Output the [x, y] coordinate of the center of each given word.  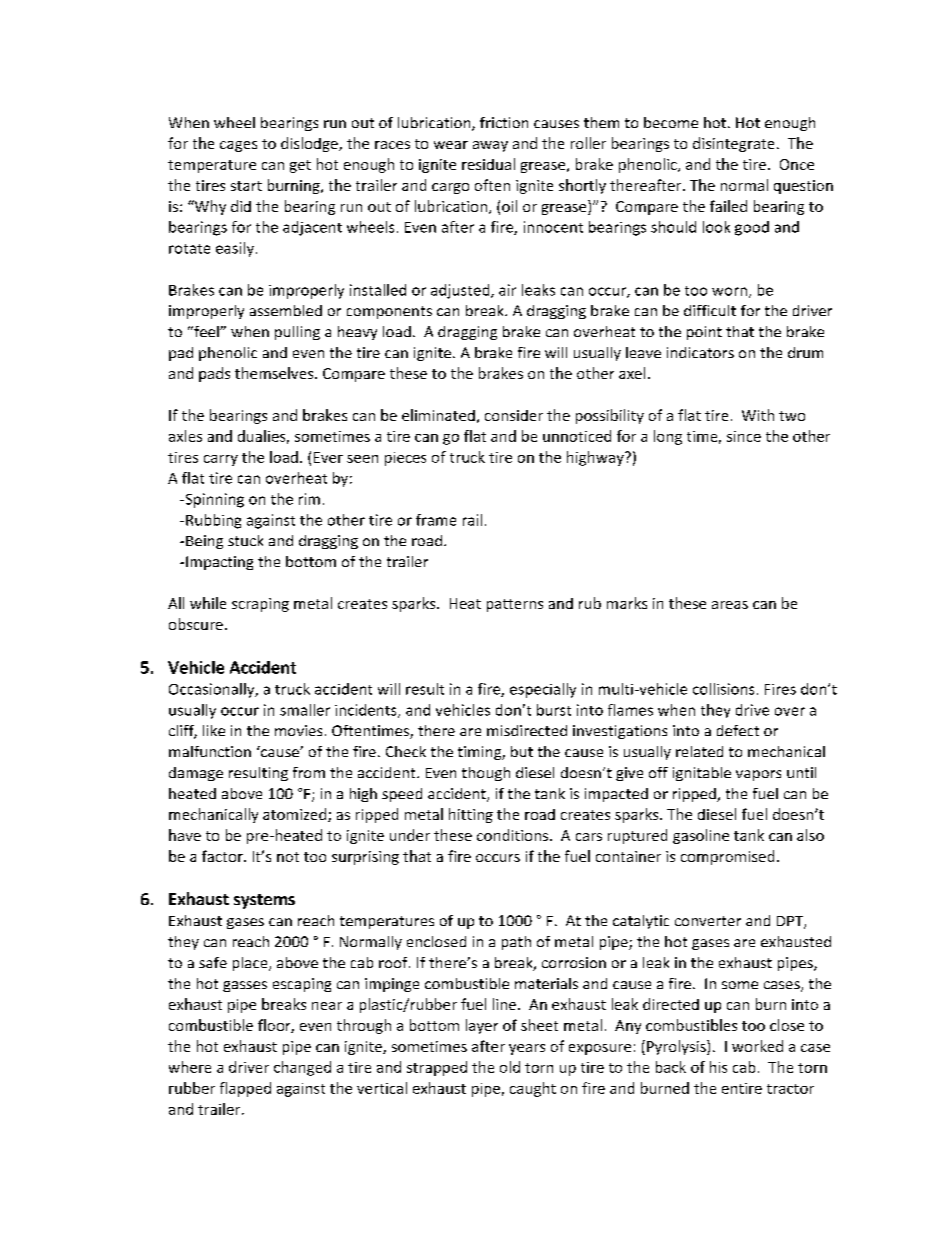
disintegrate [733, 144]
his [718, 1067]
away [490, 146]
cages [238, 146]
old [510, 1067]
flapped [245, 1089]
